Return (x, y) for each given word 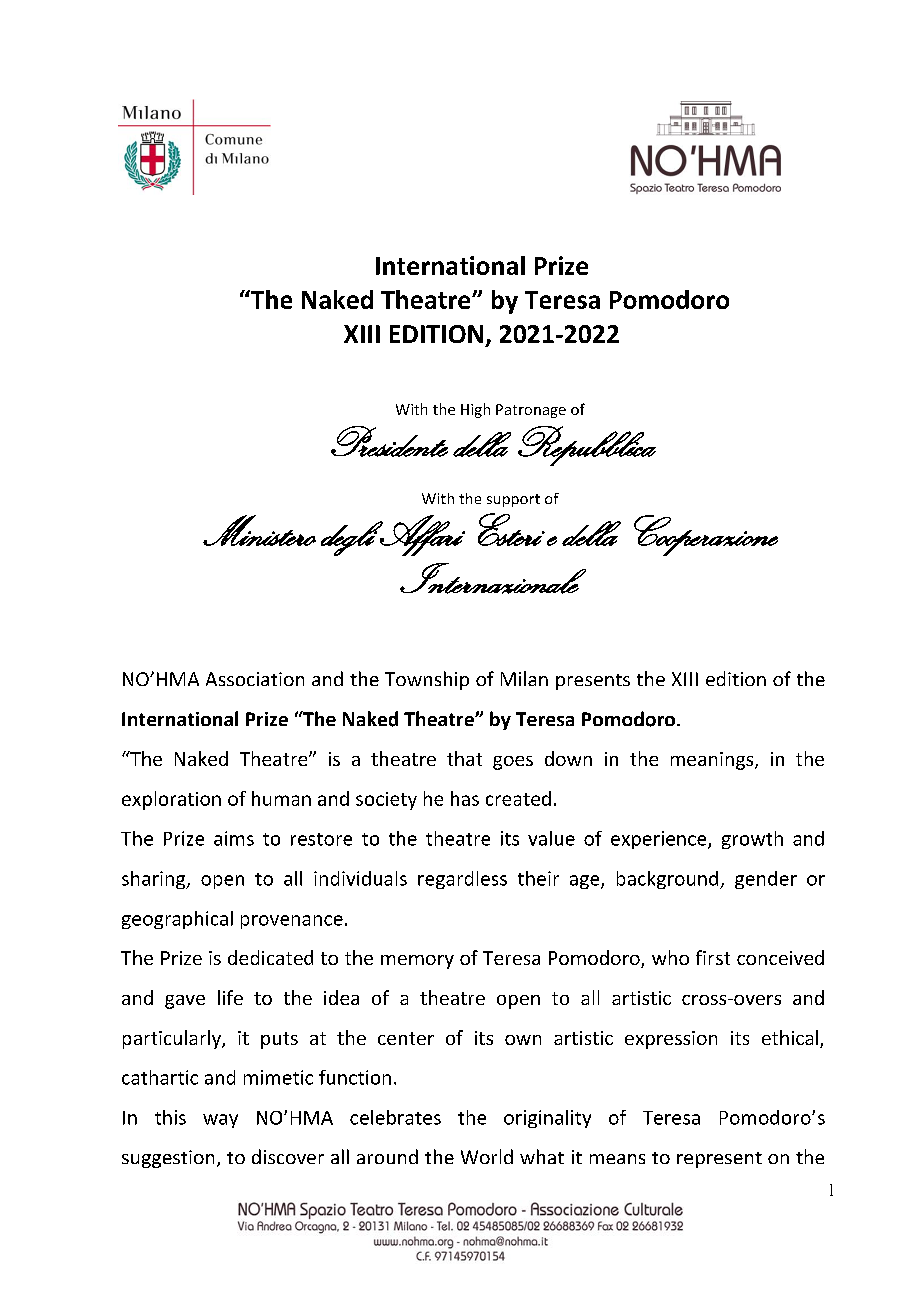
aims (234, 838)
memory (417, 962)
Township (427, 680)
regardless (462, 880)
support (513, 500)
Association (255, 679)
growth (752, 840)
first (713, 957)
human (281, 798)
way (220, 1121)
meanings (713, 761)
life (230, 997)
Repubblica (587, 446)
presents (593, 682)
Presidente (389, 441)
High (475, 410)
